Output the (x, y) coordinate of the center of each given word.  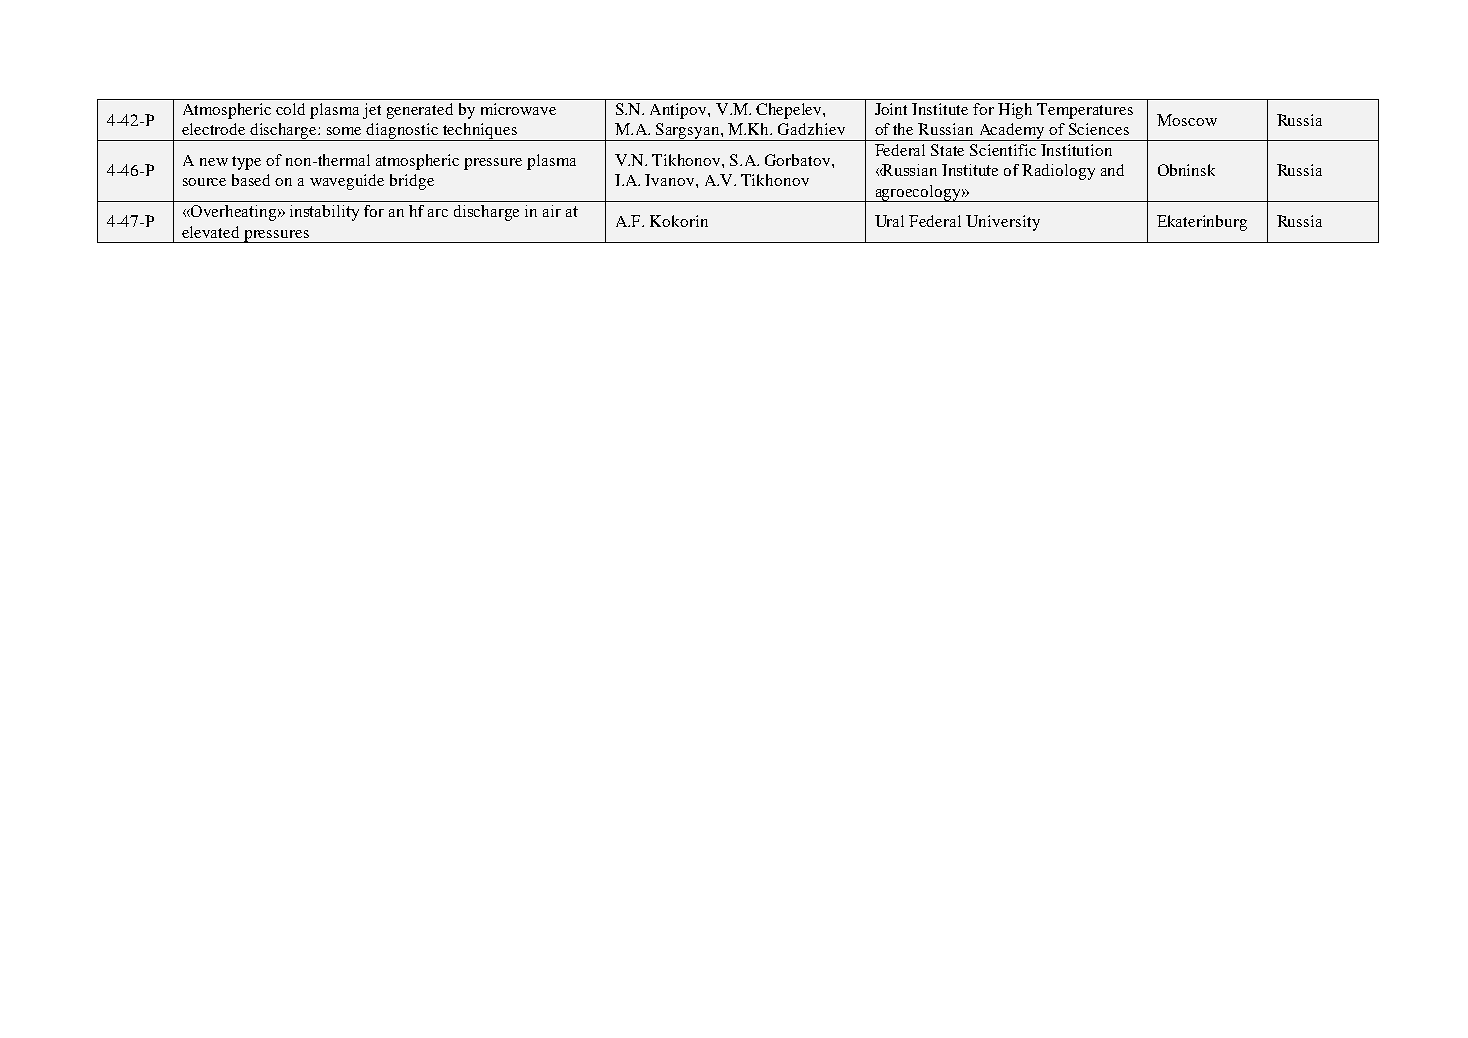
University (1003, 223)
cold (290, 109)
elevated (210, 232)
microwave (518, 109)
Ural (889, 221)
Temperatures (1085, 111)
